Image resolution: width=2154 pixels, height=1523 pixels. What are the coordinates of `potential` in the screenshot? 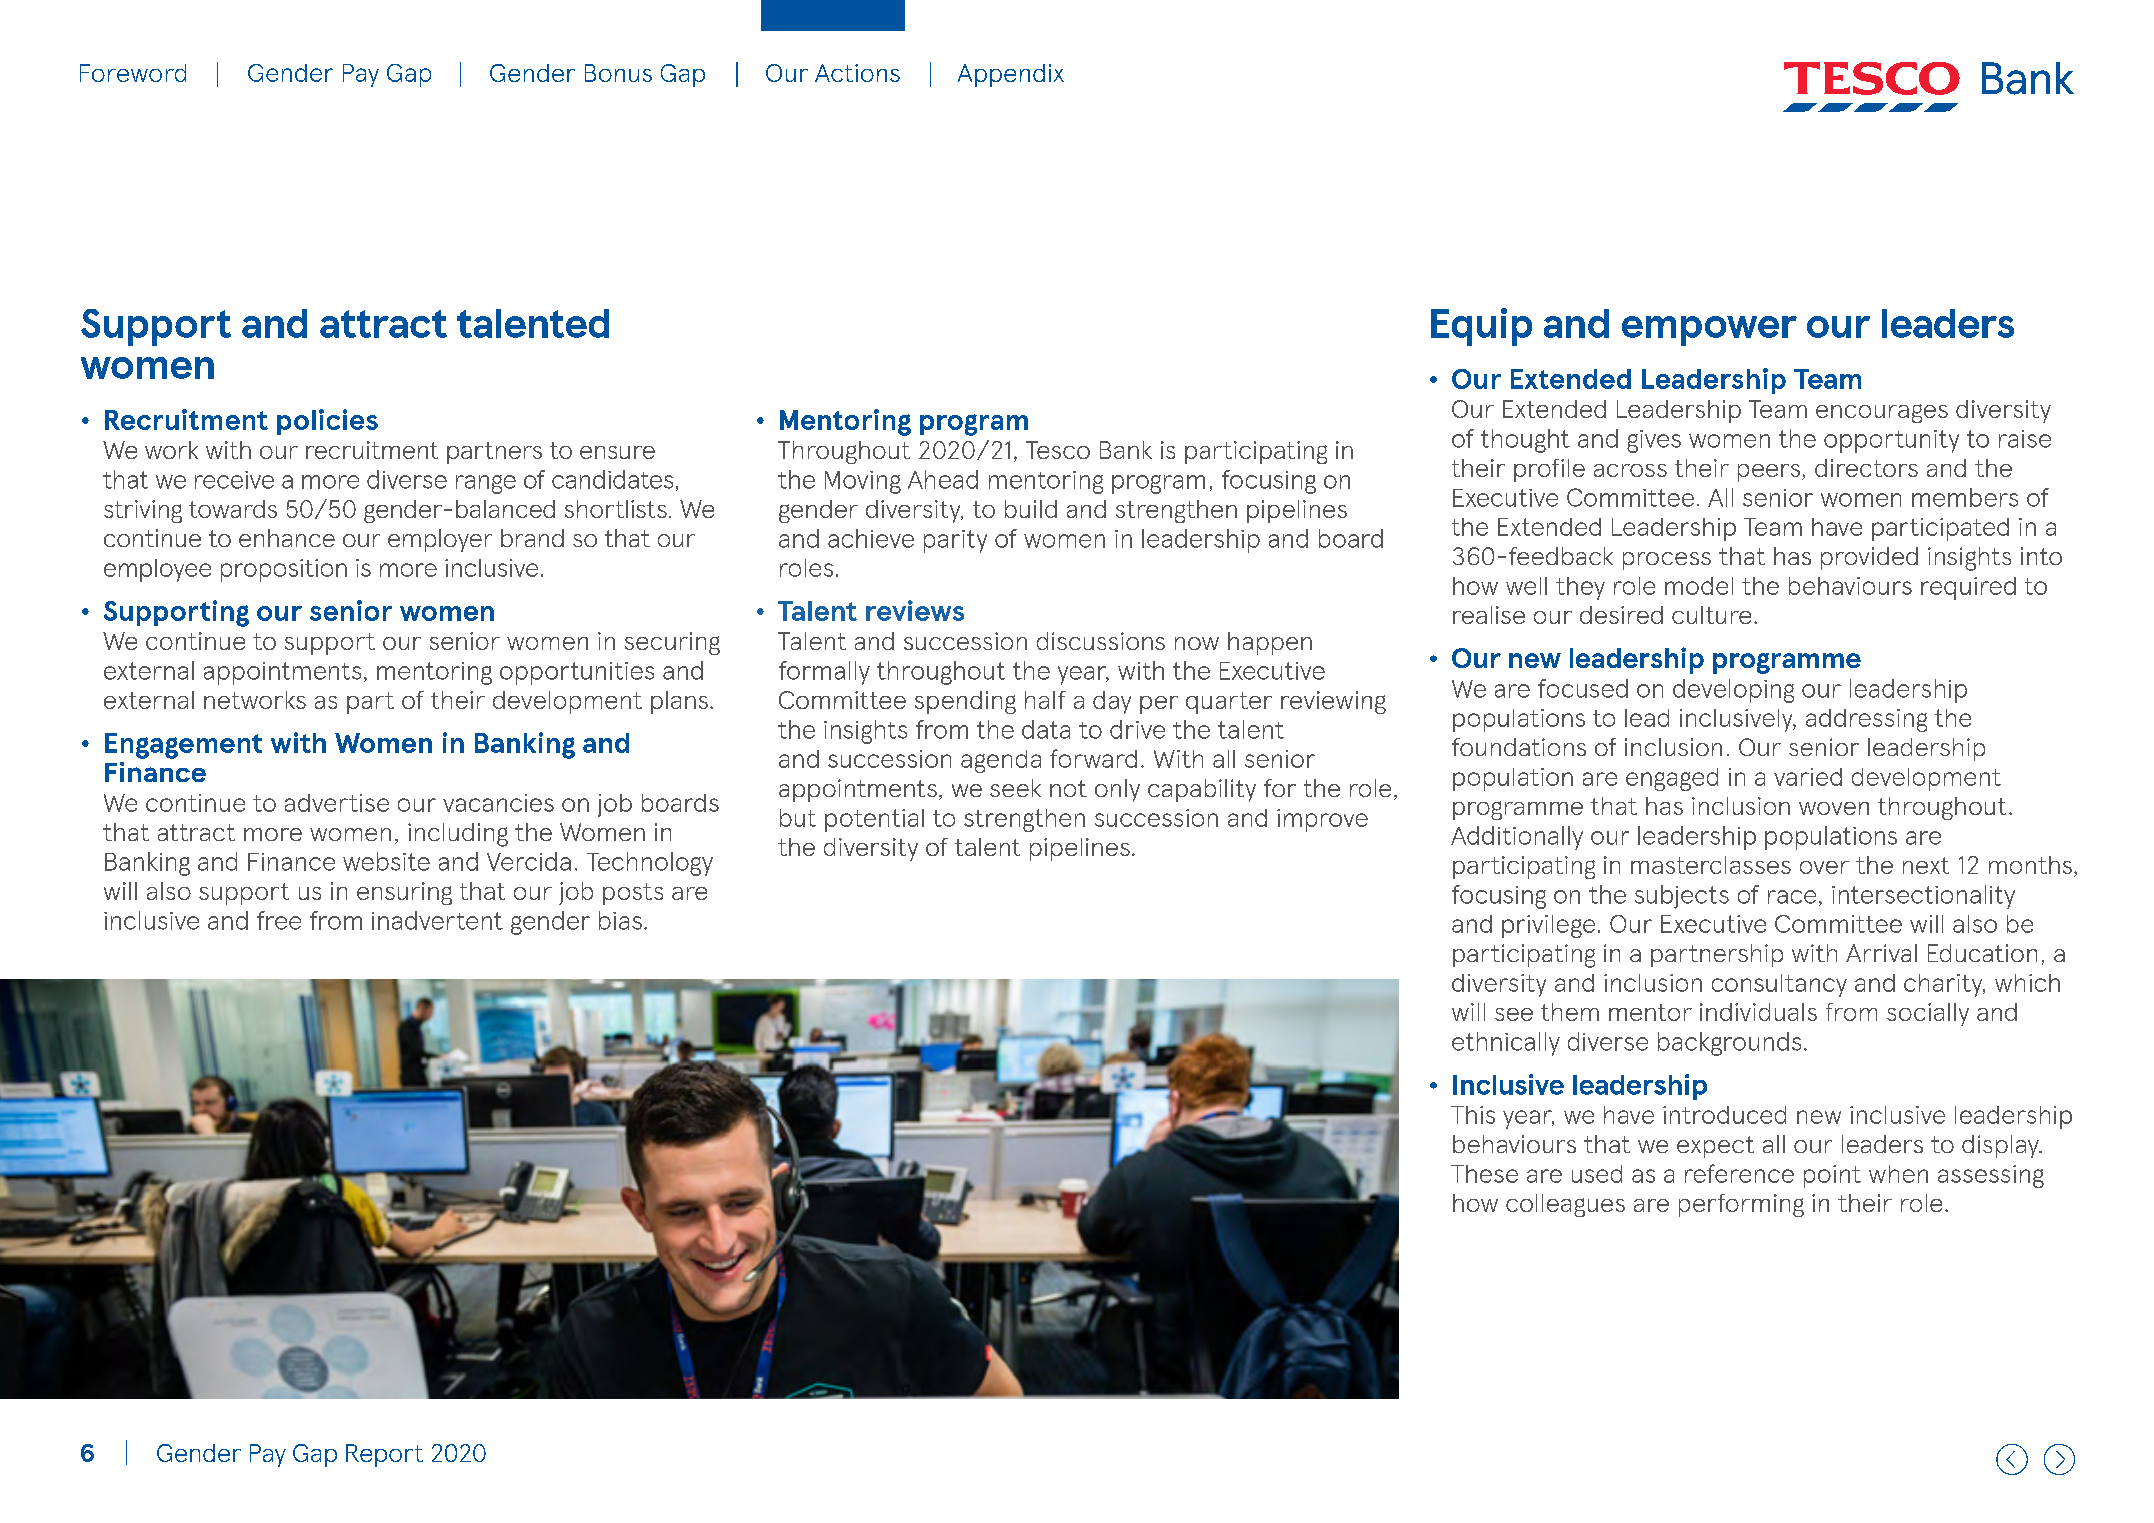 It's located at (874, 820).
